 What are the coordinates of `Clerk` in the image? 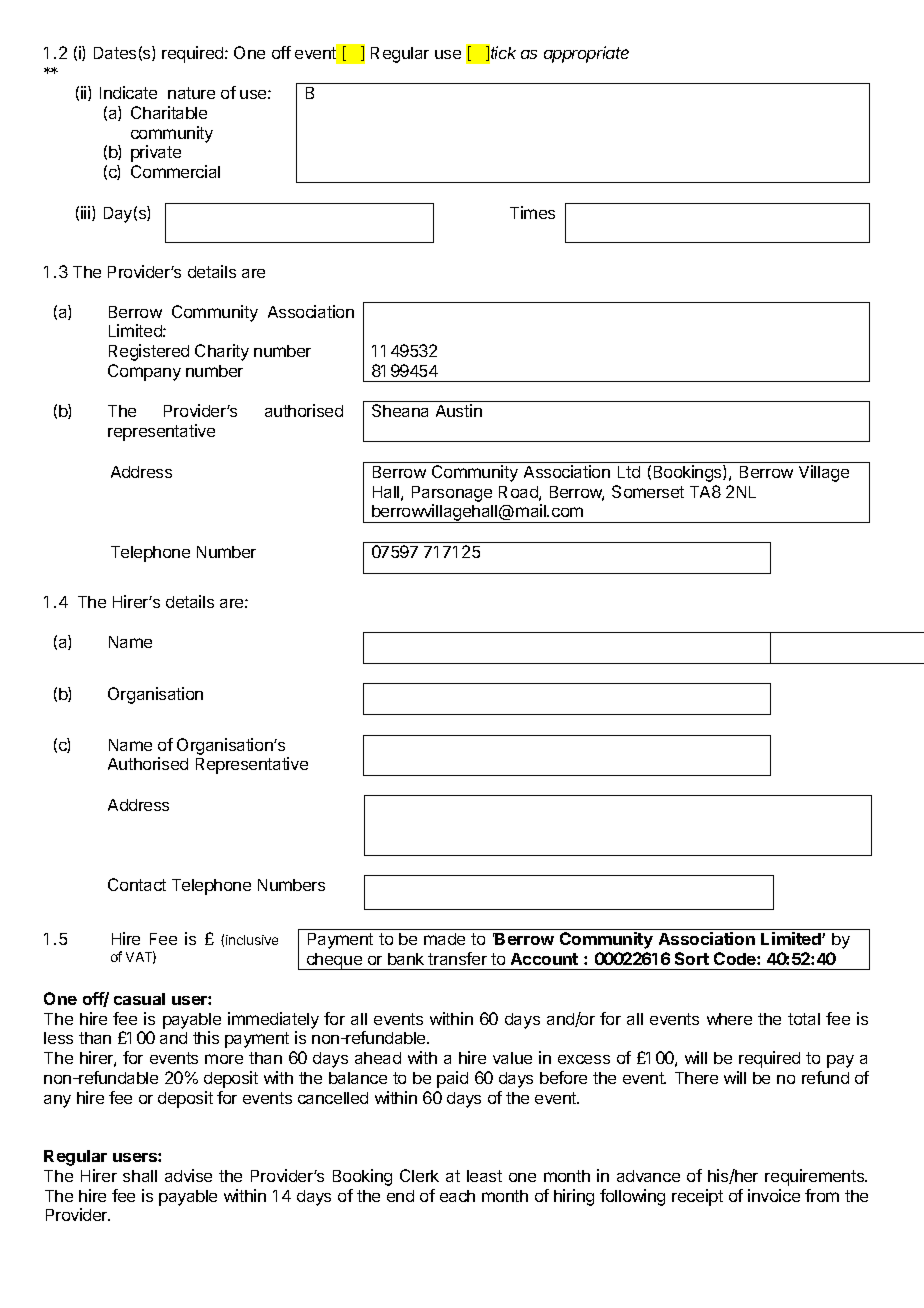 It's located at (419, 1175).
